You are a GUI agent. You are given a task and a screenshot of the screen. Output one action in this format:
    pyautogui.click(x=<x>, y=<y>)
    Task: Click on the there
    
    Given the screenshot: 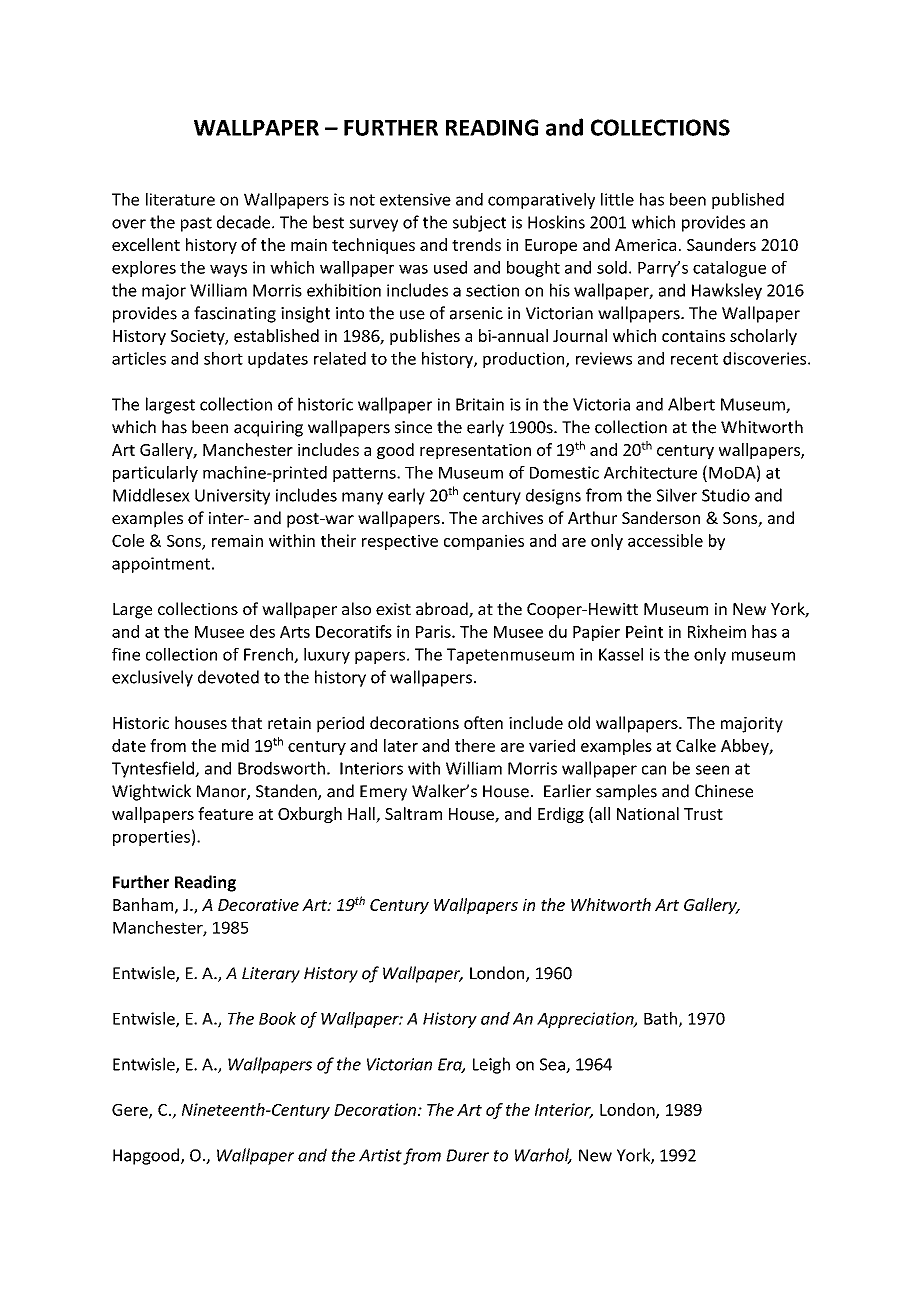 What is the action you would take?
    pyautogui.click(x=475, y=745)
